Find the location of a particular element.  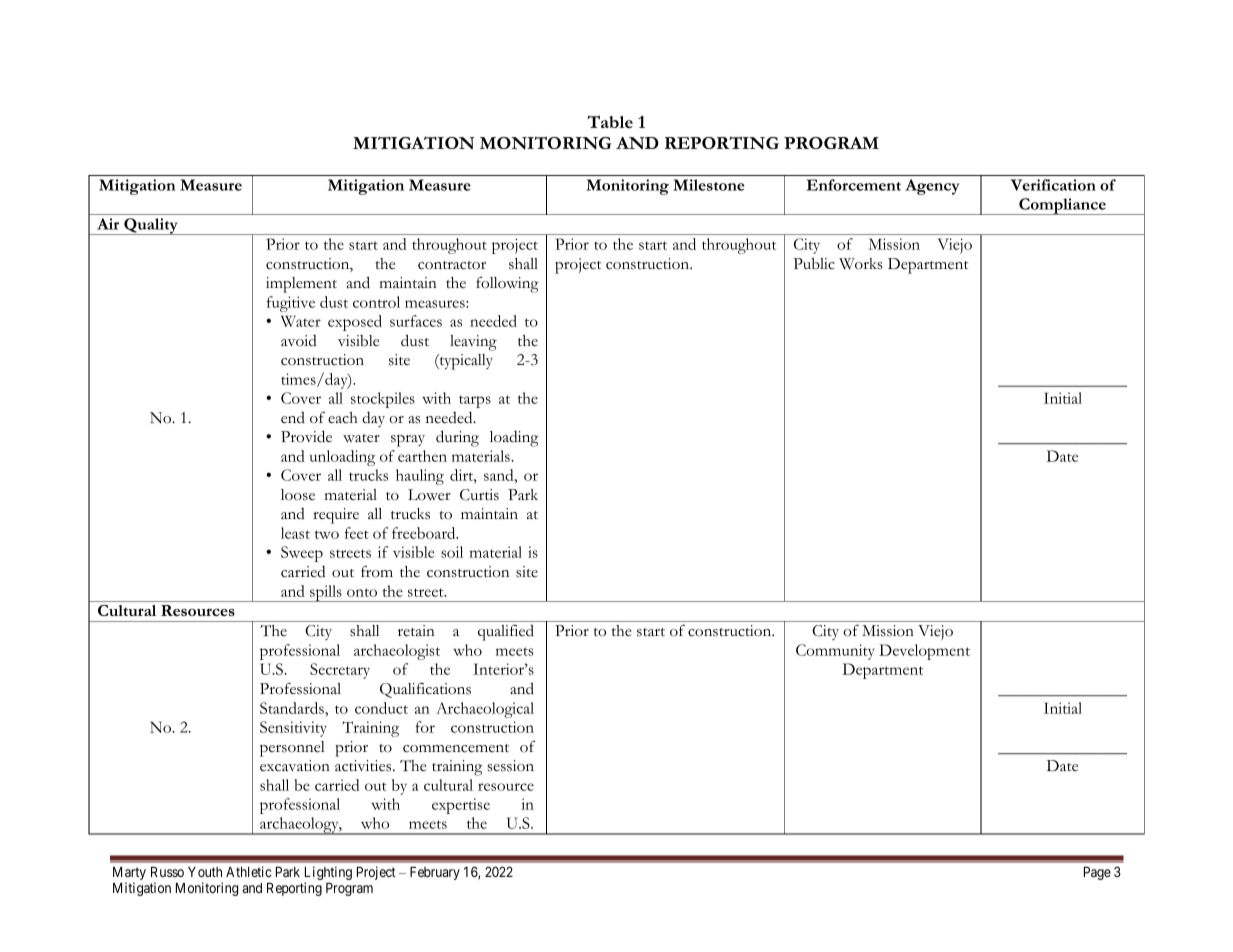

Athletic is located at coordinates (249, 871).
